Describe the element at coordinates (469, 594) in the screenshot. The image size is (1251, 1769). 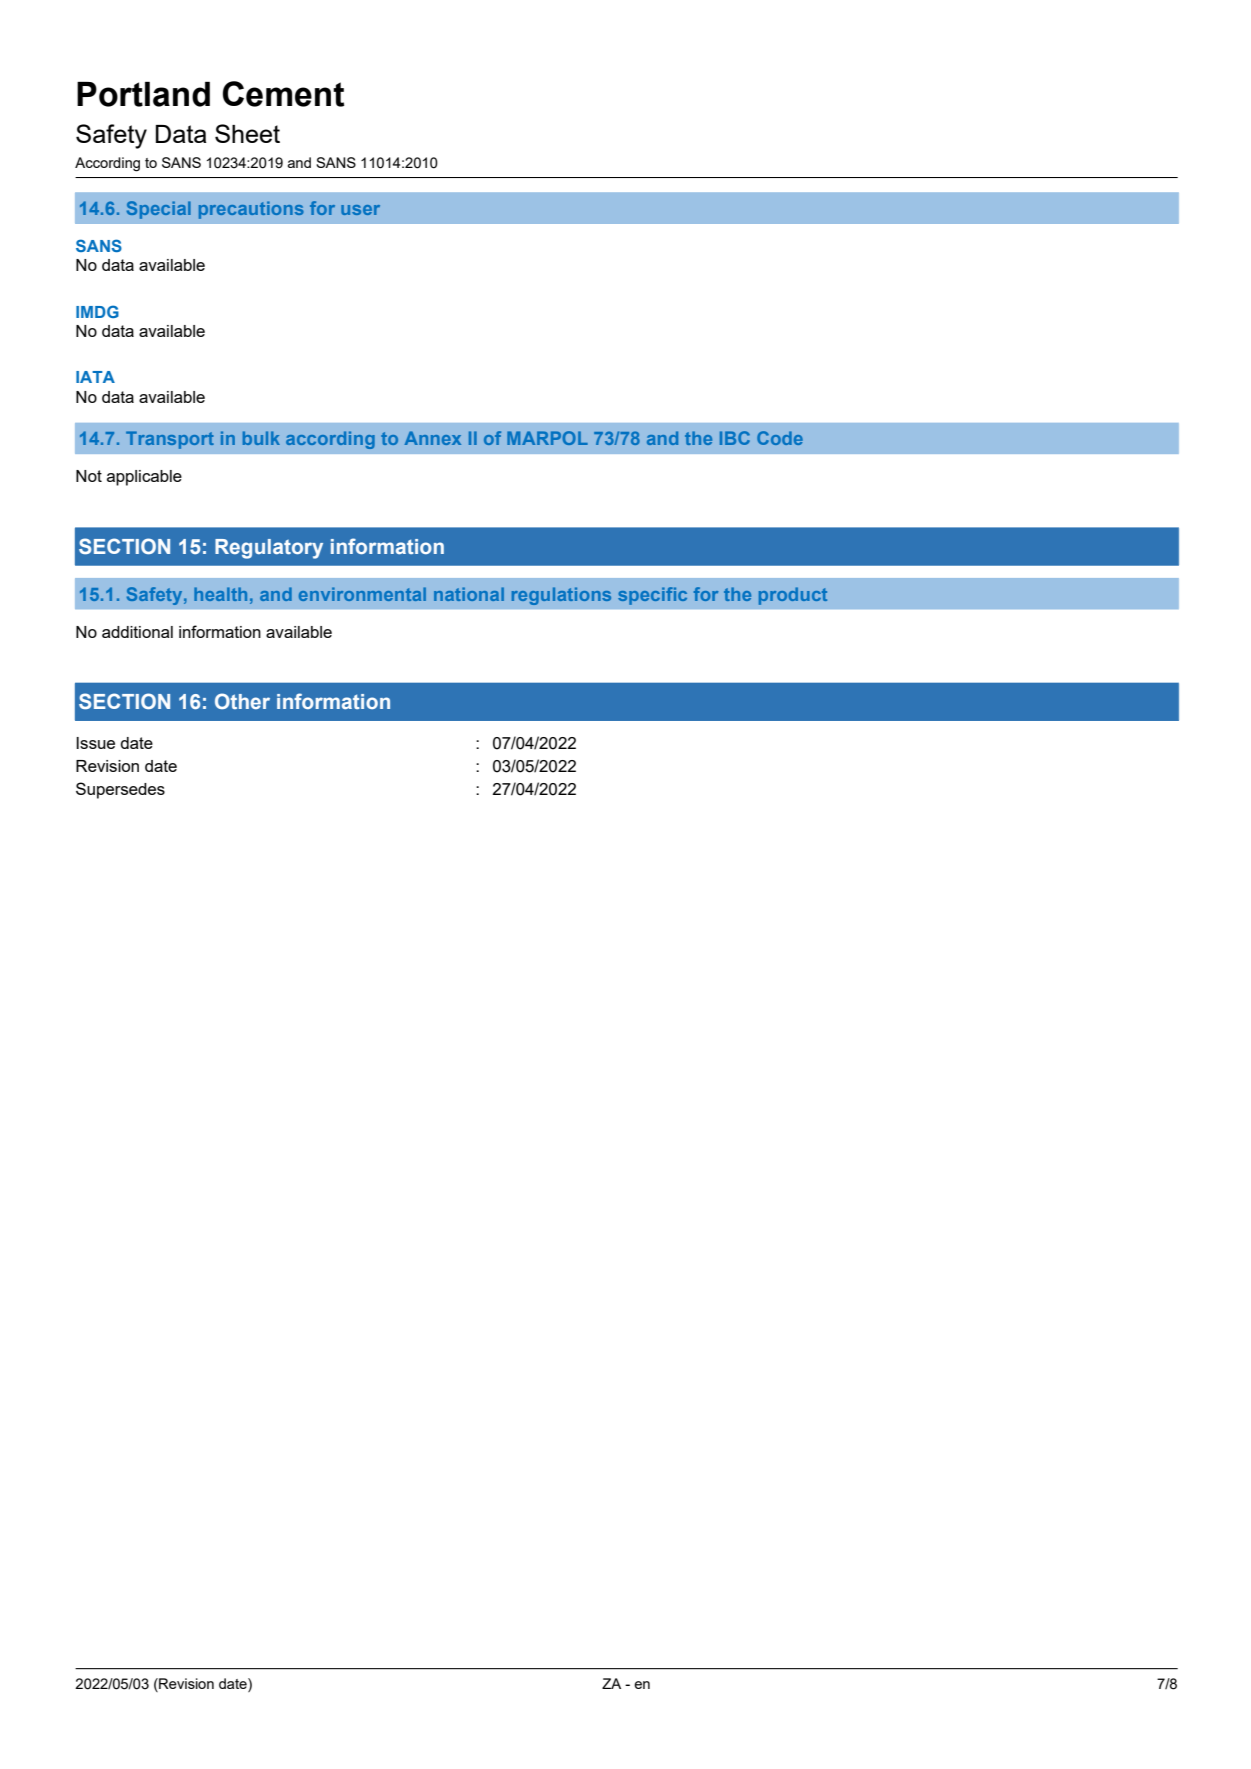
I see `national` at that location.
